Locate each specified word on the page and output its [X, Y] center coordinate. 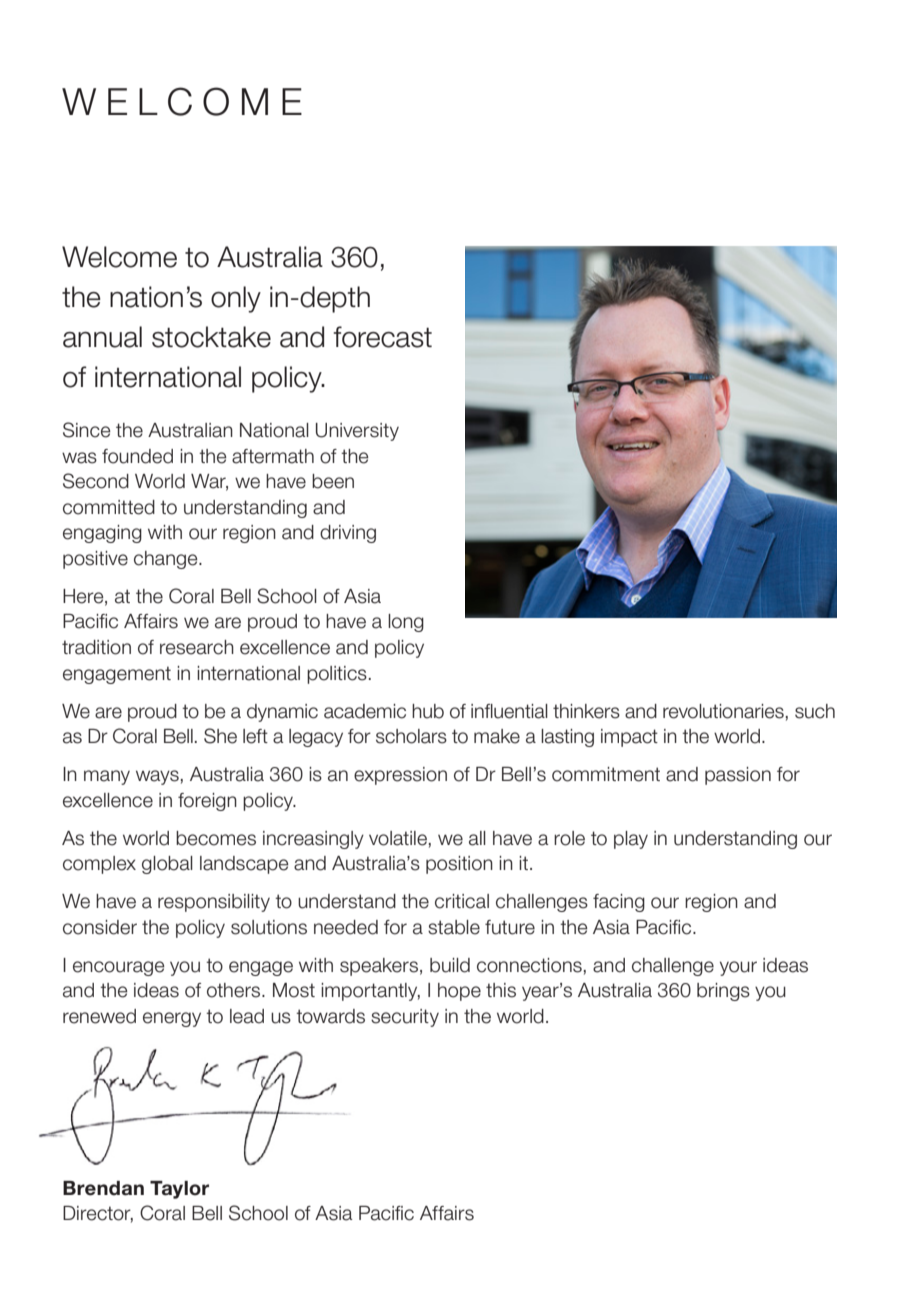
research [197, 647]
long [406, 623]
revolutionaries [723, 711]
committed [109, 507]
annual [102, 337]
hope [459, 992]
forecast [383, 337]
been [333, 481]
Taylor [179, 1190]
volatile [398, 838]
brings [723, 992]
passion [738, 776]
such [815, 711]
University [357, 432]
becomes [216, 838]
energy [172, 1019]
